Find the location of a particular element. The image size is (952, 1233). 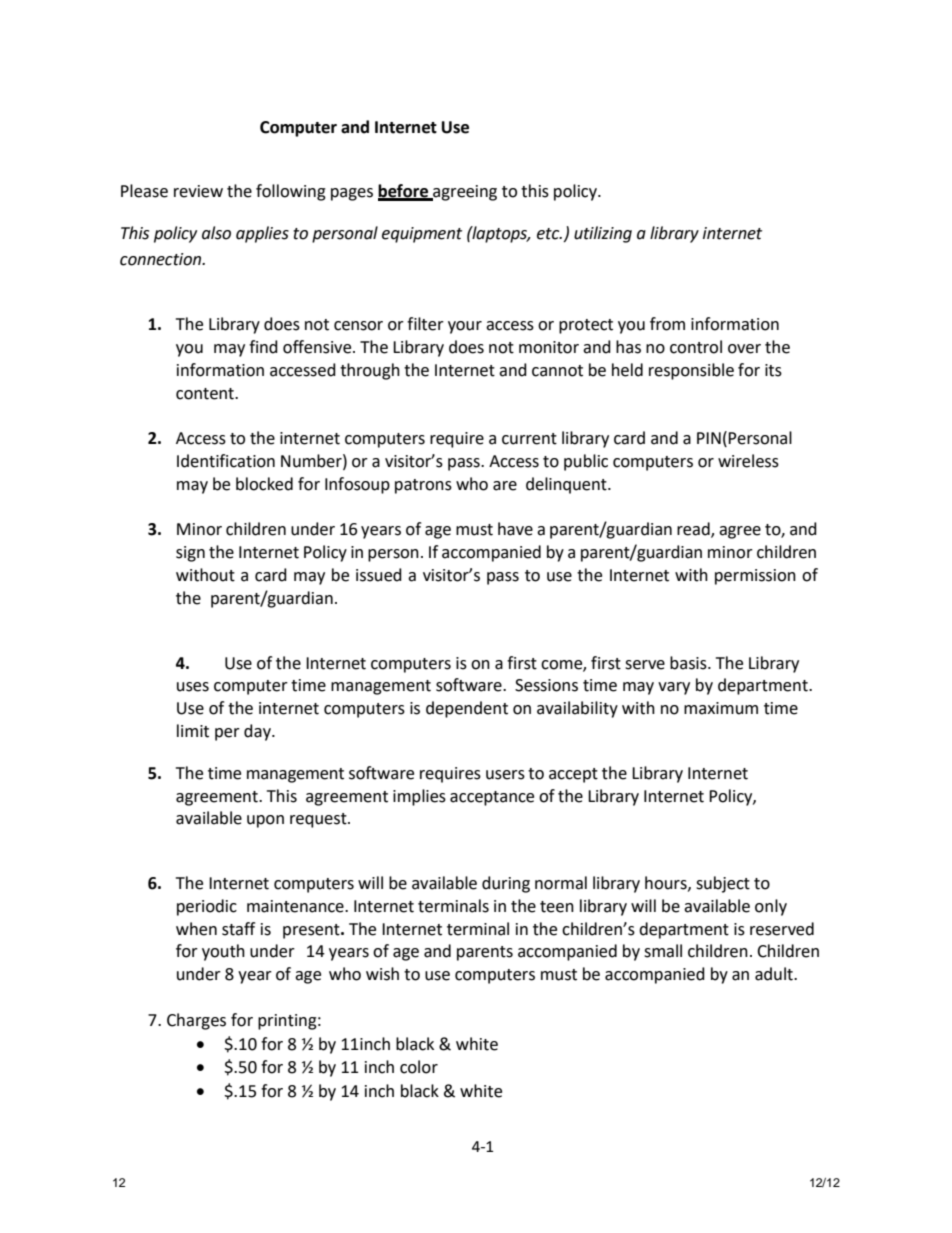

equipment is located at coordinates (422, 235).
